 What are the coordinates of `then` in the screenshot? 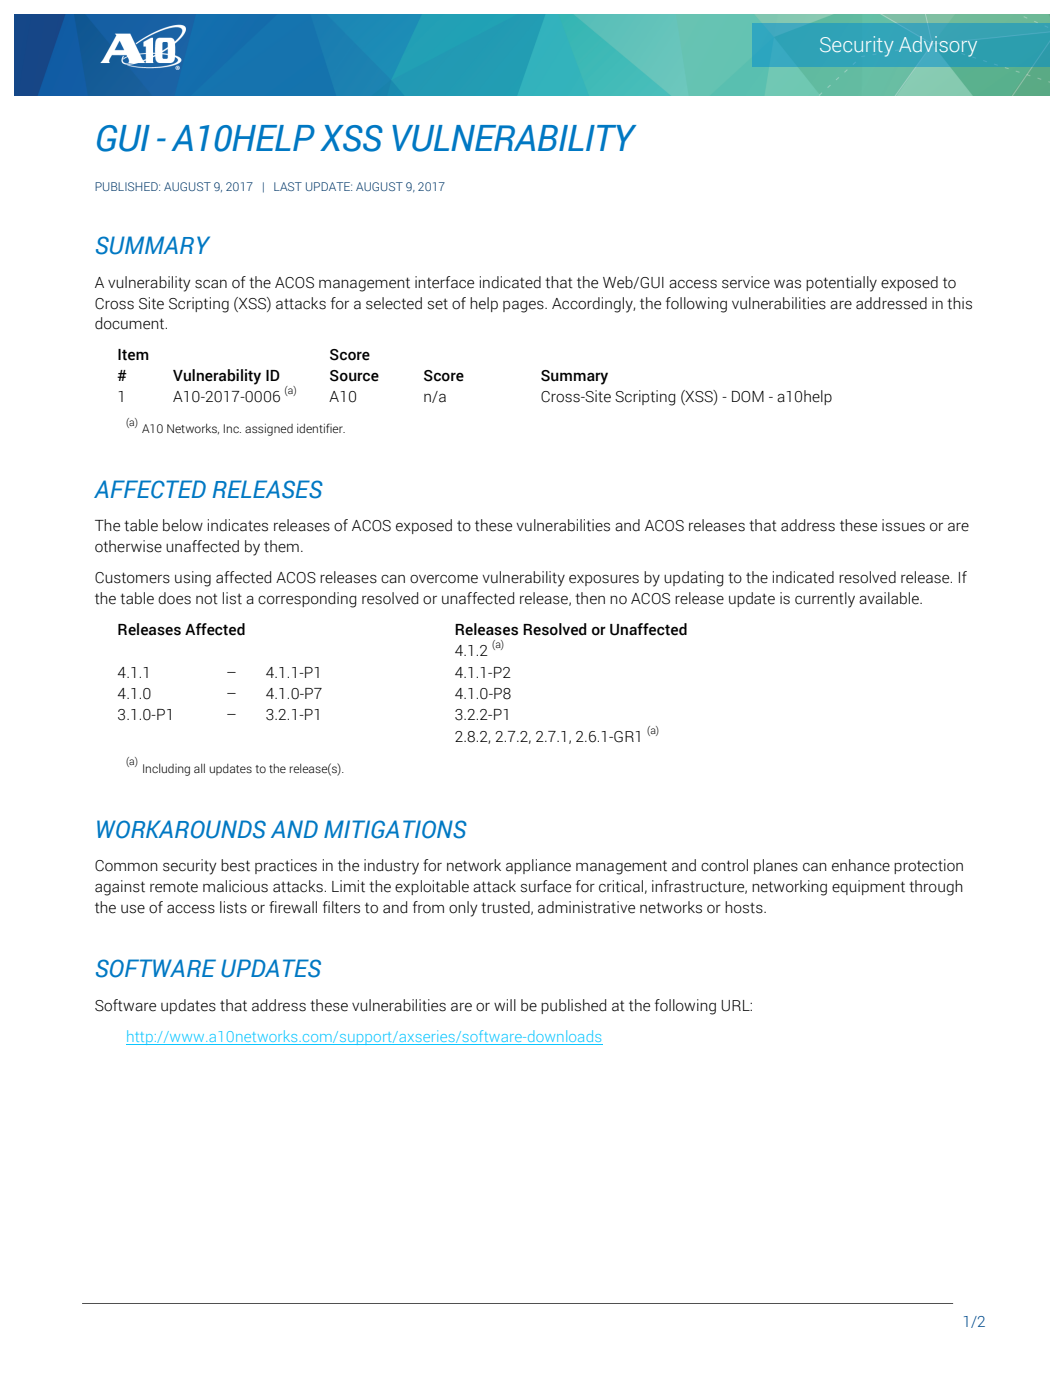 It's located at (590, 598).
